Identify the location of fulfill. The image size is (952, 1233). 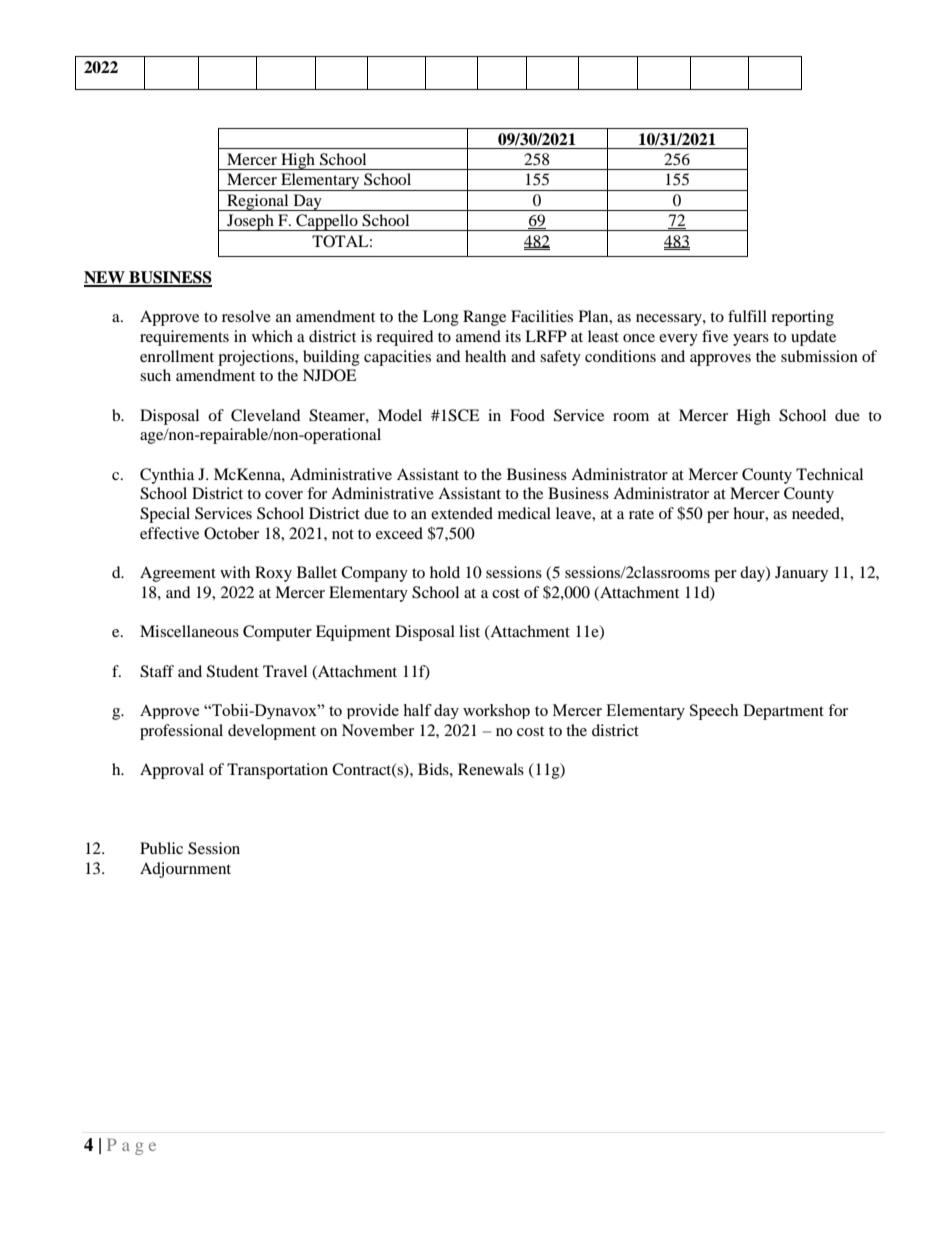
(747, 316).
